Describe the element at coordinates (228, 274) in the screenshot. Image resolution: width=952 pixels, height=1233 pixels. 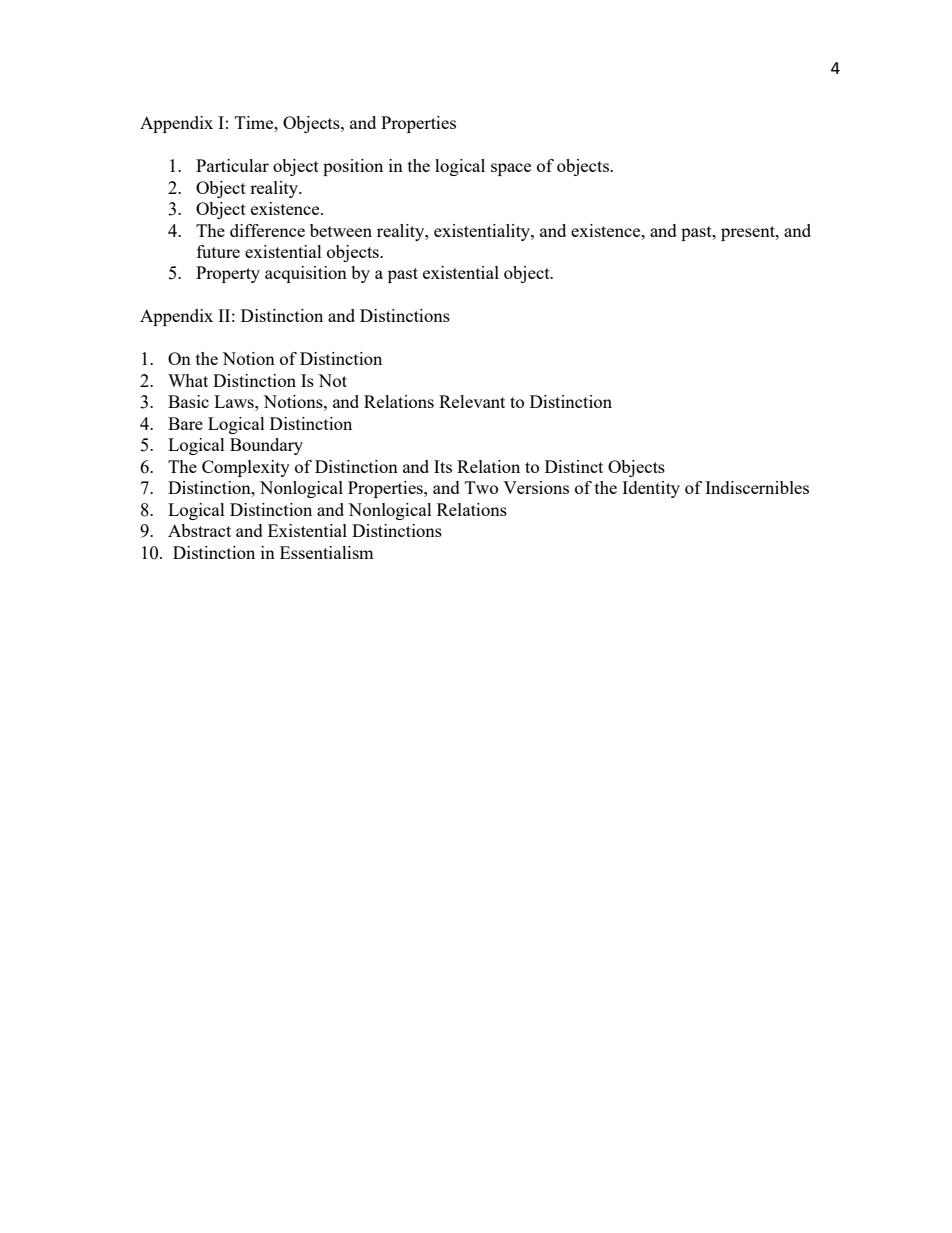
I see `Property` at that location.
